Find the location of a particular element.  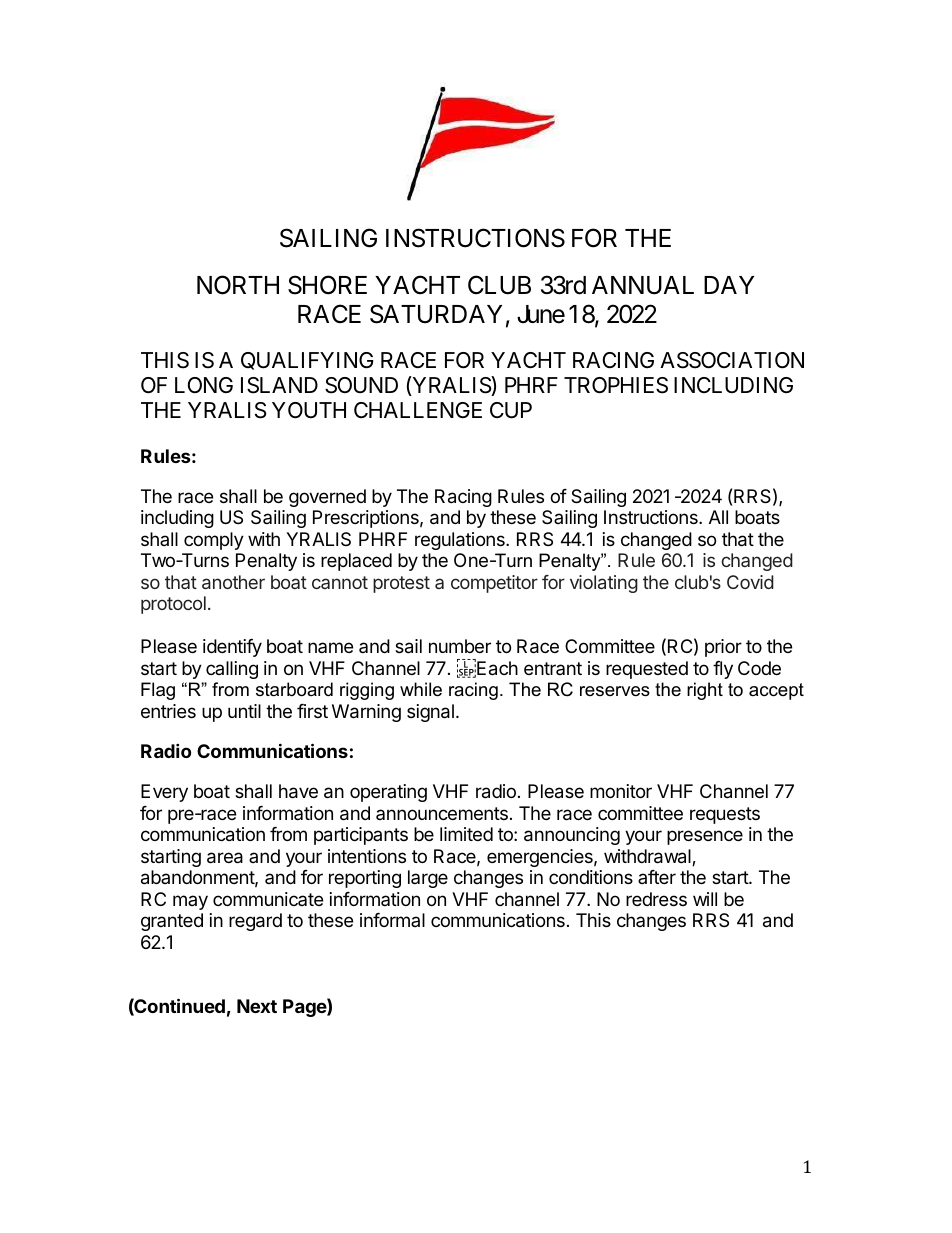

will is located at coordinates (705, 899).
